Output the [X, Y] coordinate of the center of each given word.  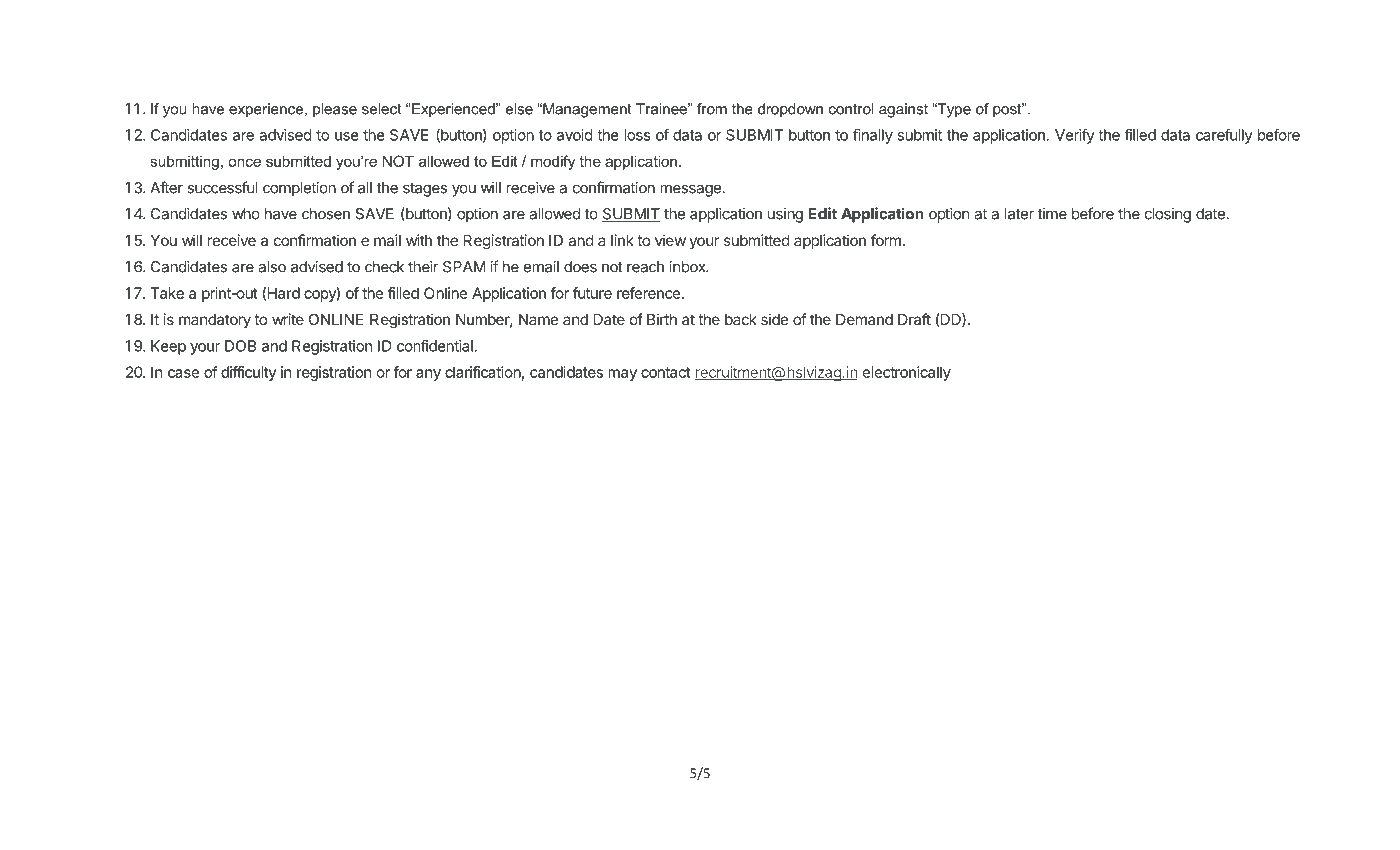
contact [666, 372]
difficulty [249, 373]
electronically [907, 373]
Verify [1075, 136]
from [712, 109]
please [335, 110]
